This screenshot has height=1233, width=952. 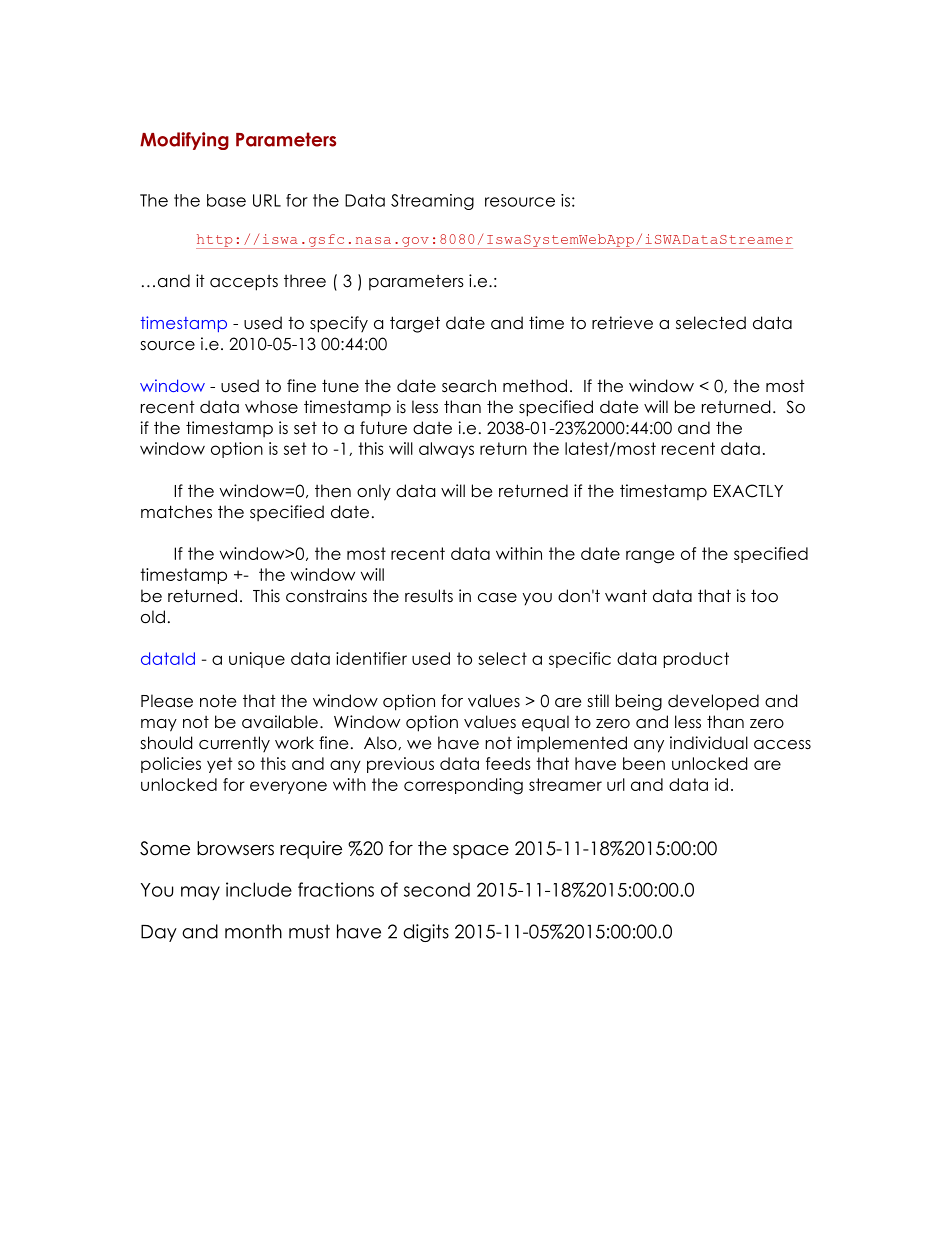 What do you see at coordinates (253, 931) in the screenshot?
I see `month` at bounding box center [253, 931].
